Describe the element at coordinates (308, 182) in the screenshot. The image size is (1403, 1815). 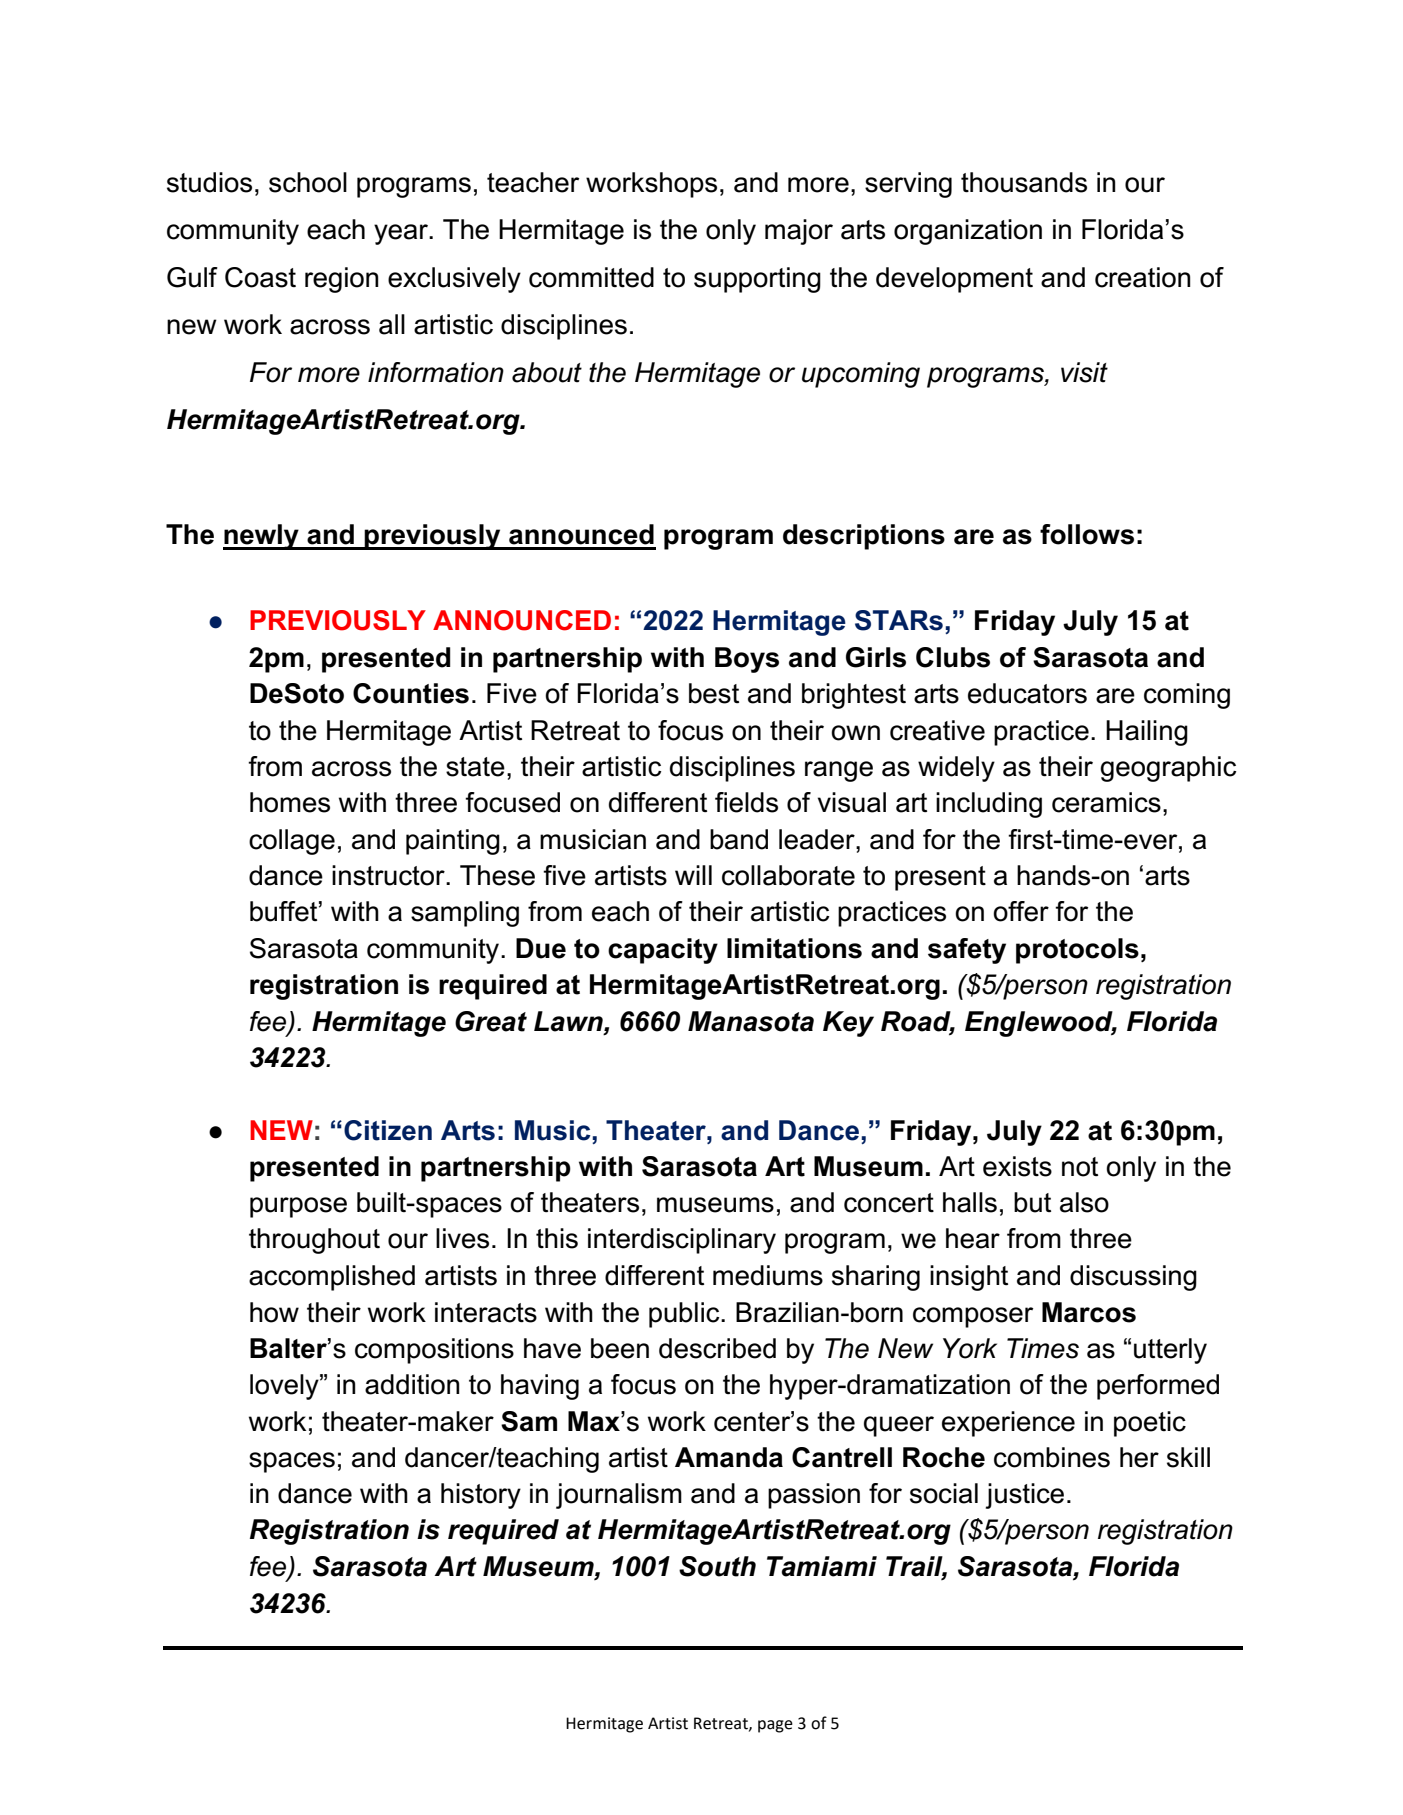
I see `school` at that location.
